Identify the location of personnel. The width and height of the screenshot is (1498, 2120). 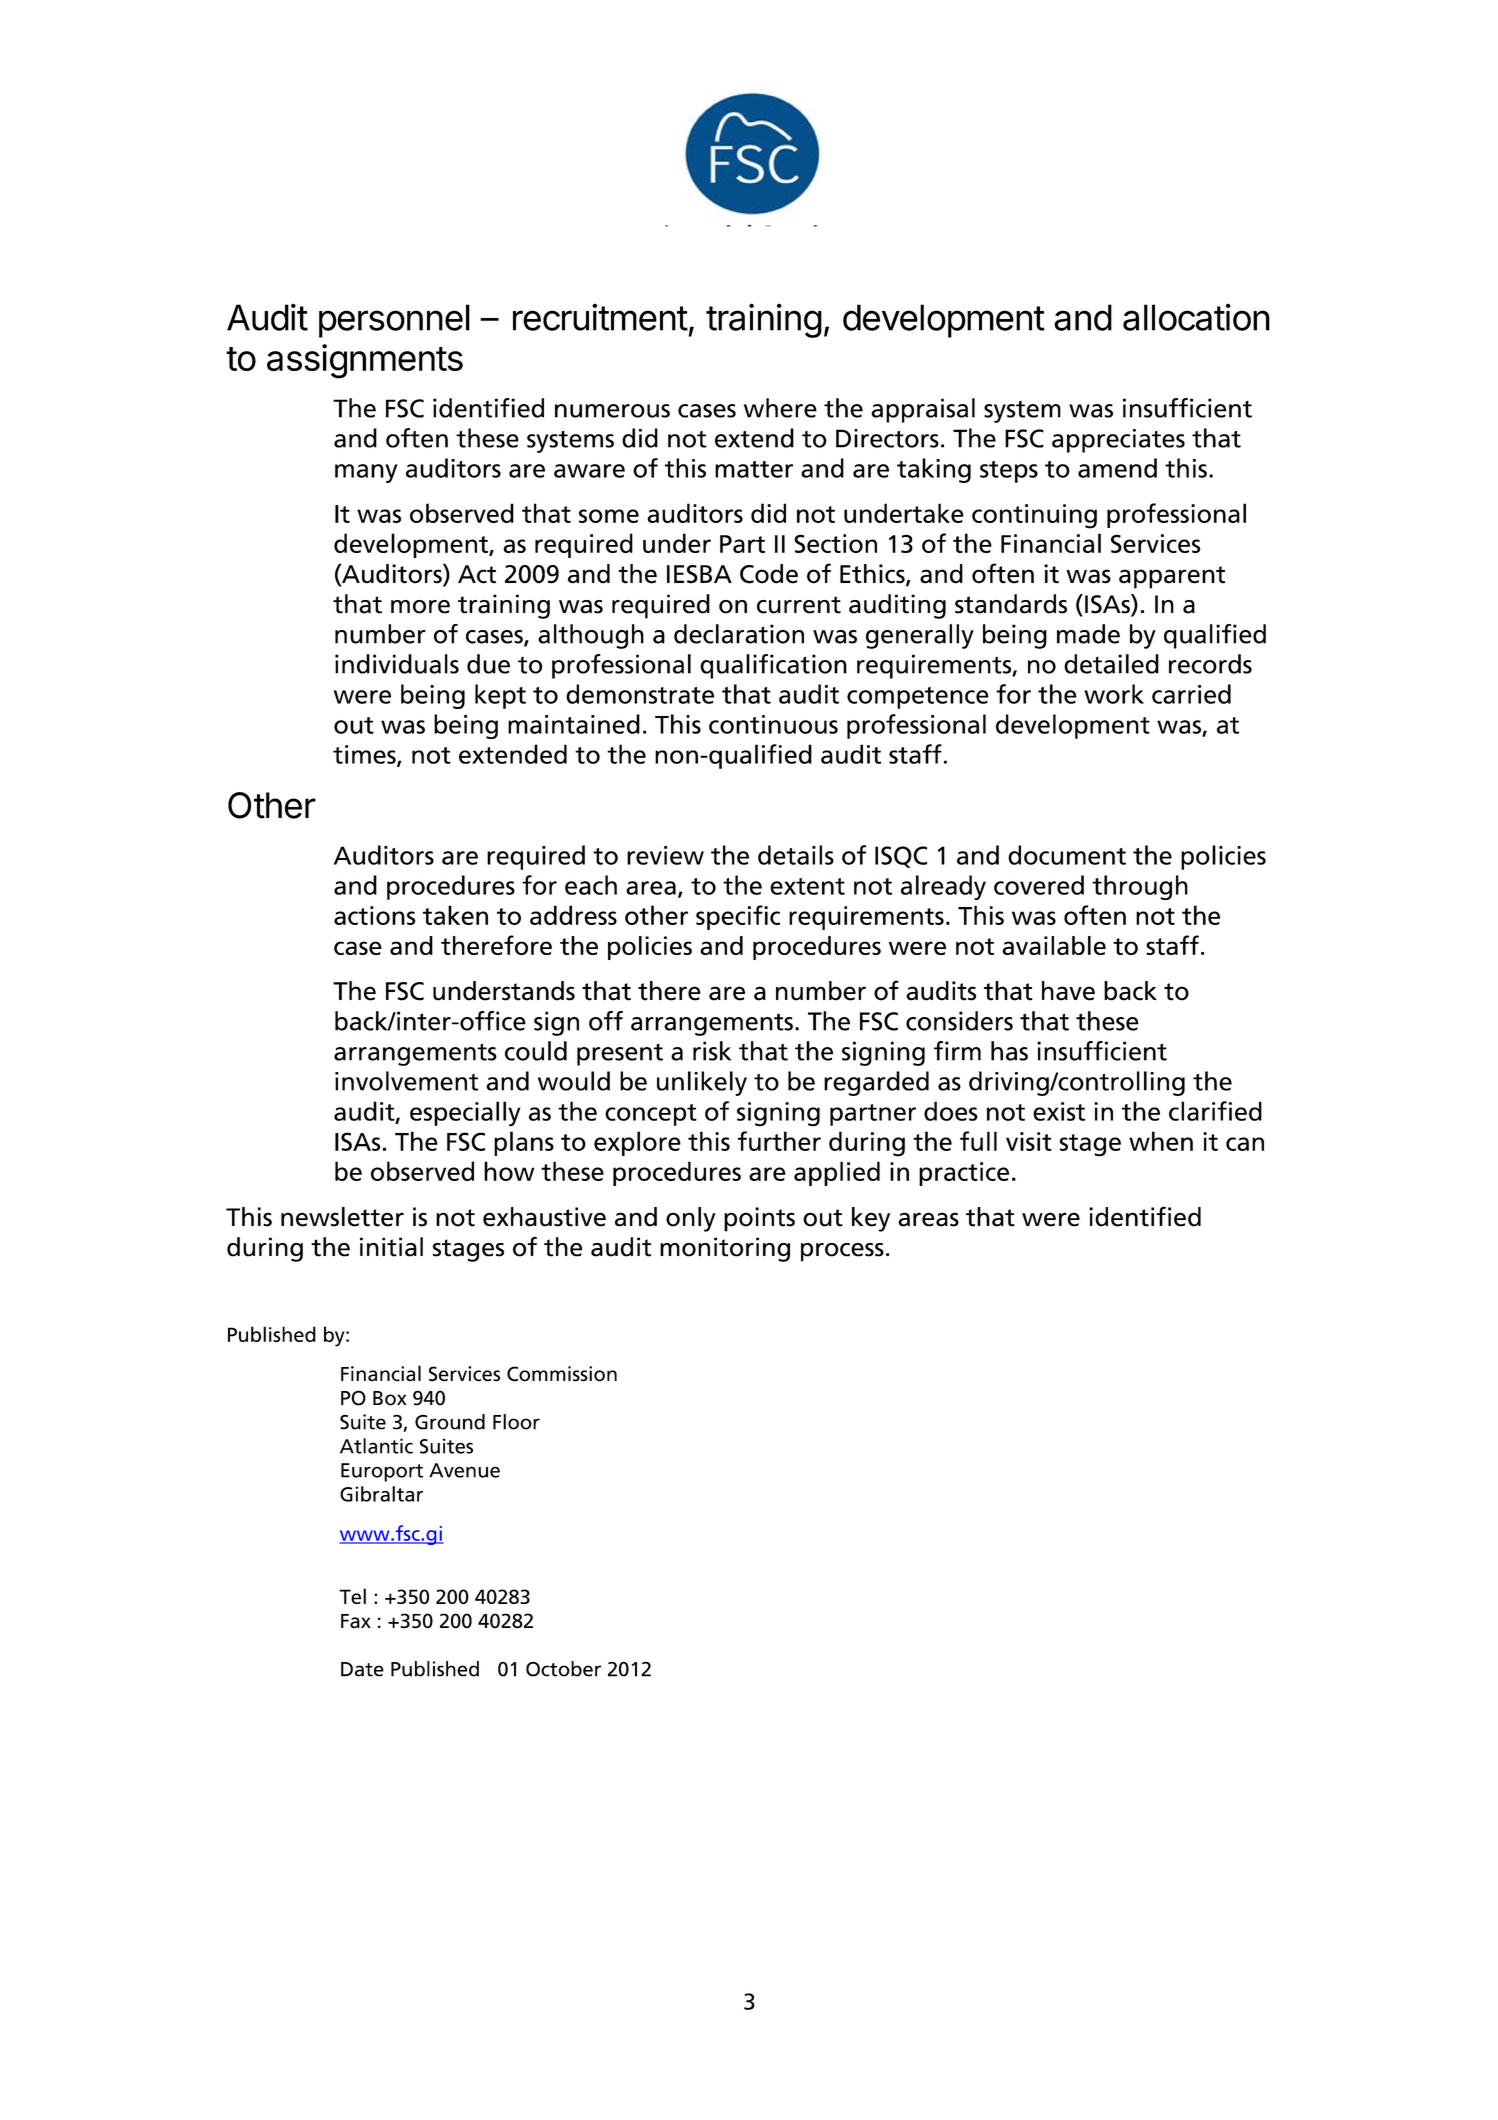
(394, 321).
